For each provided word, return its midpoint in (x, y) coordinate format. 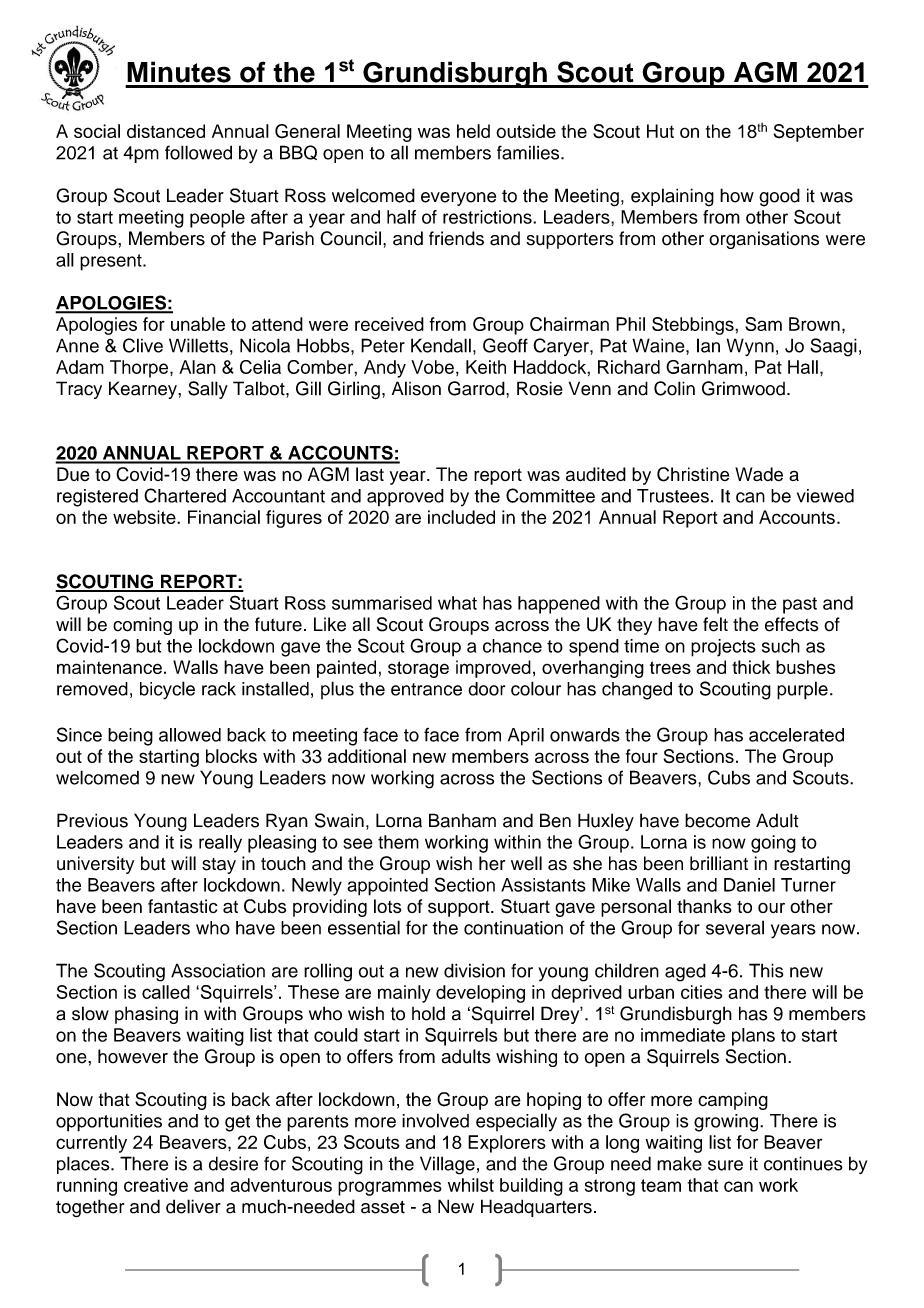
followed (198, 152)
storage (418, 669)
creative (156, 1185)
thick (751, 667)
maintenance (109, 667)
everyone (458, 199)
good (779, 197)
